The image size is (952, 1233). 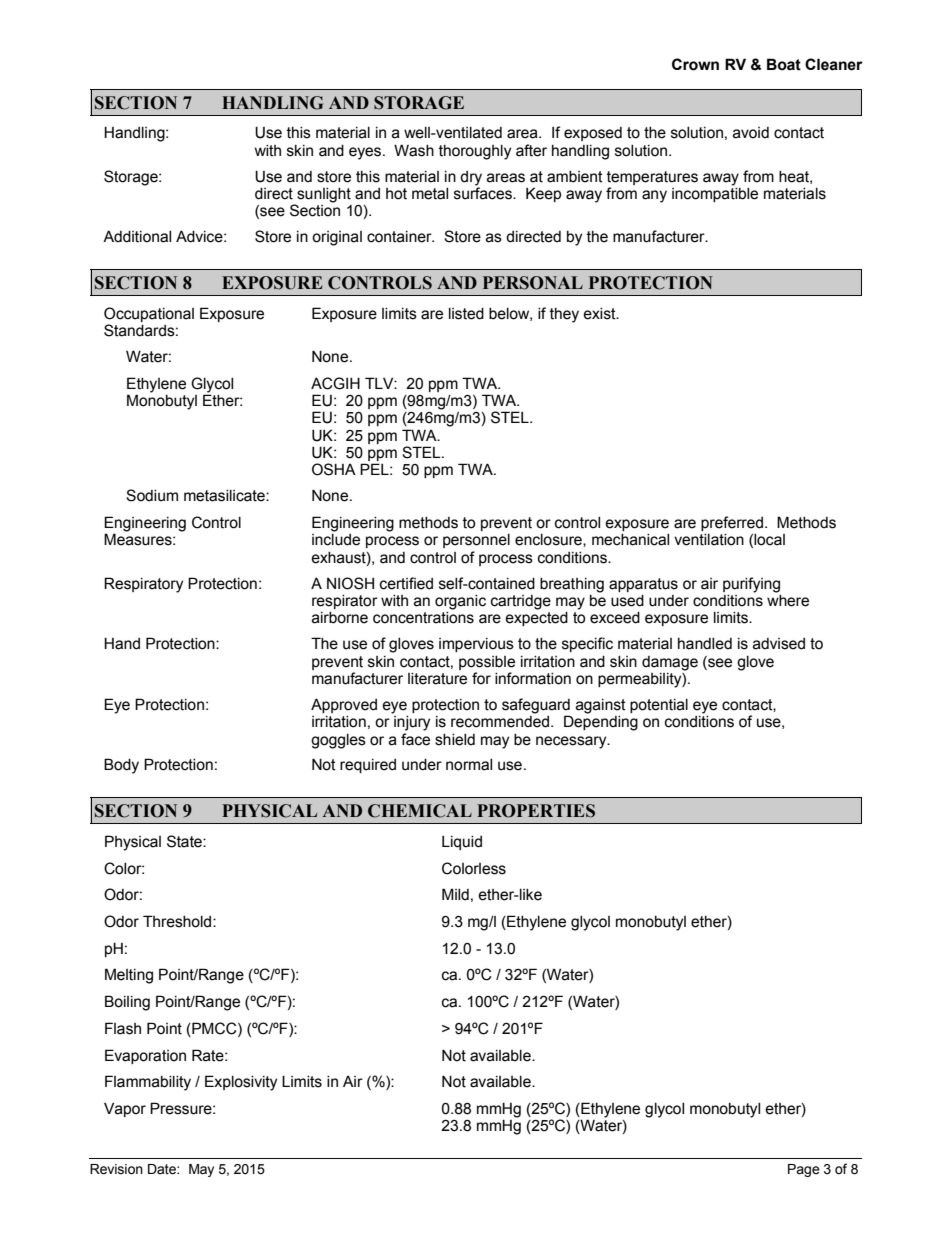 I want to click on thoroughly, so click(x=475, y=152).
